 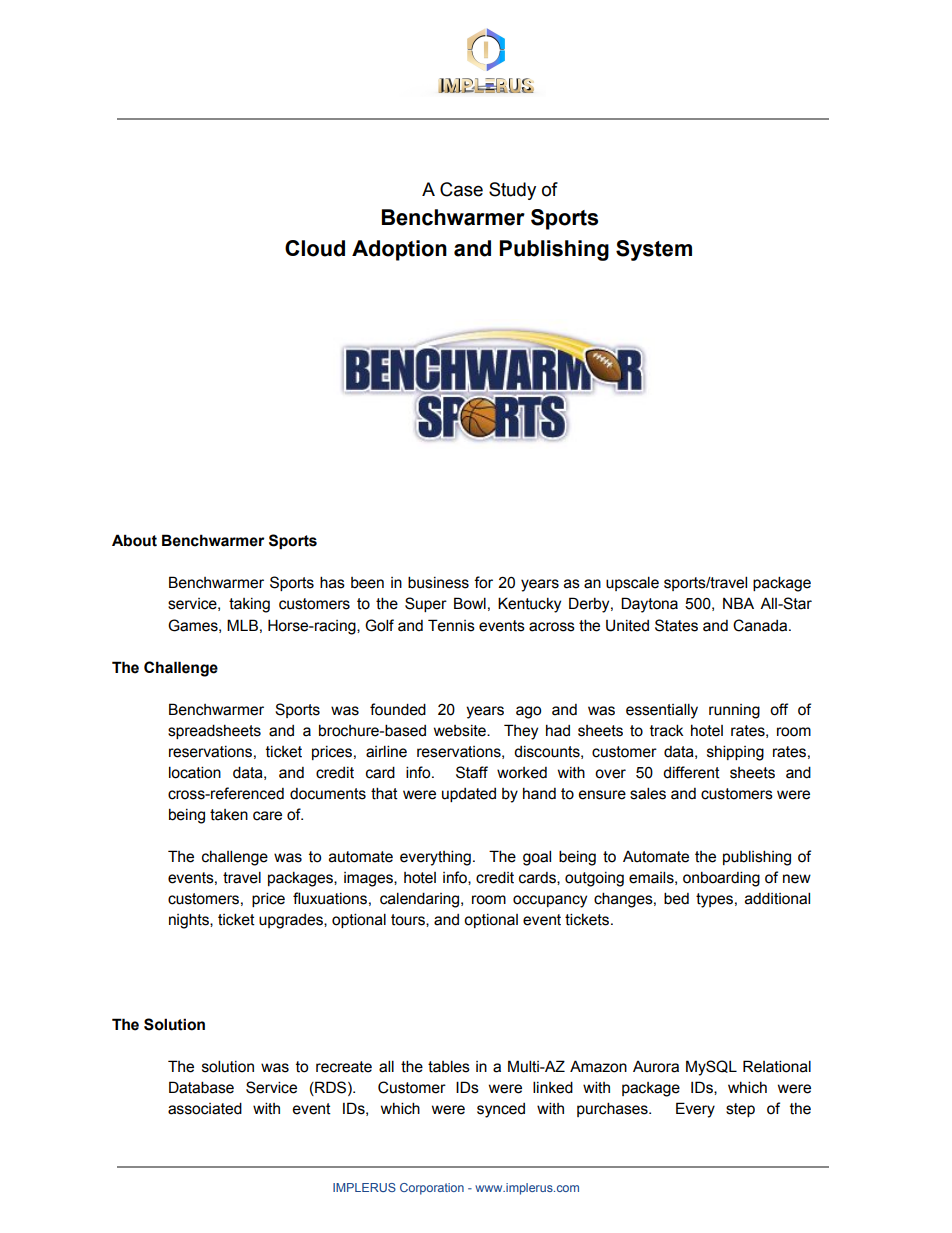 What do you see at coordinates (734, 711) in the page?
I see `running` at bounding box center [734, 711].
